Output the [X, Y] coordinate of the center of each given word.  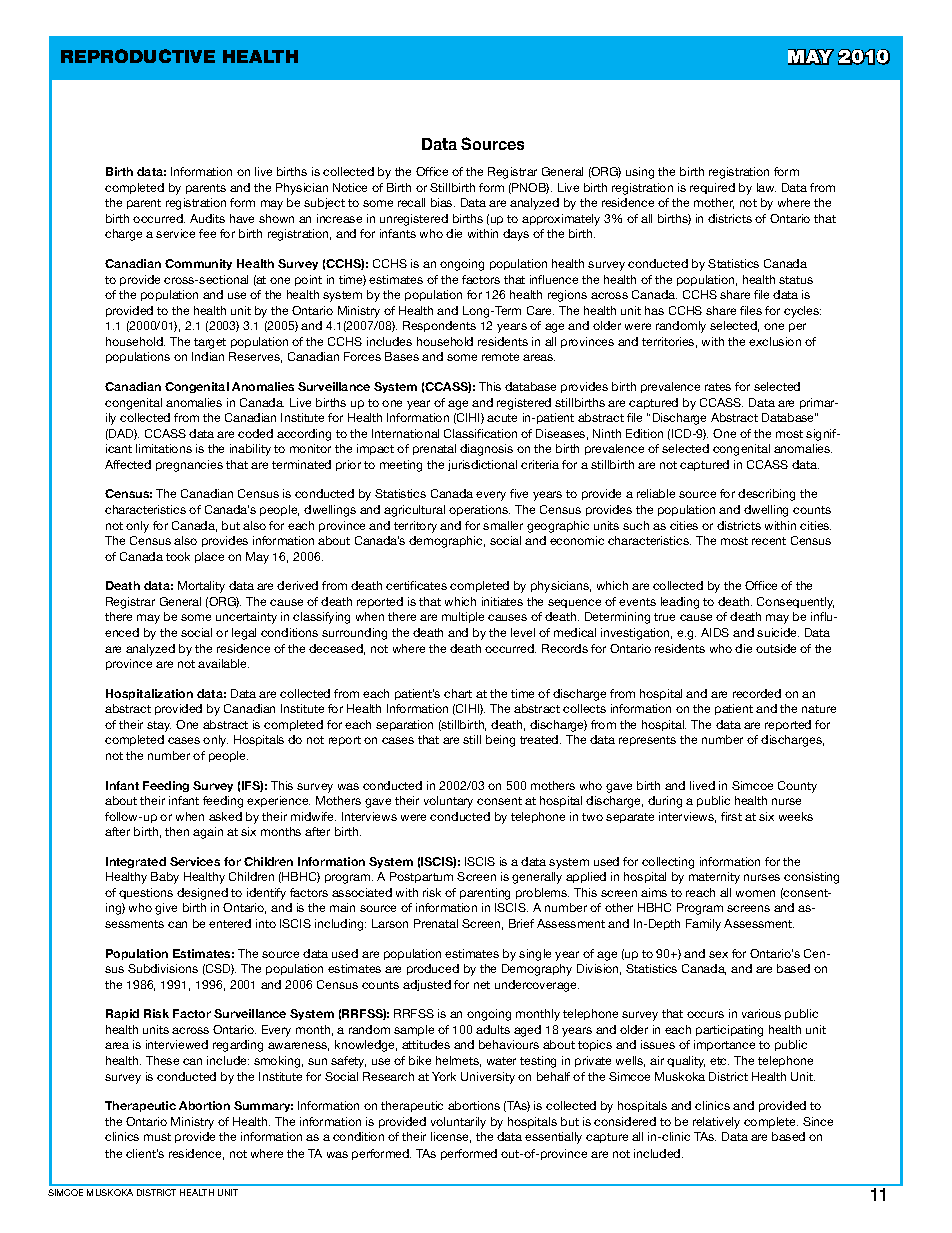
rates [718, 387]
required [712, 188]
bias [443, 202]
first [731, 816]
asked [225, 816]
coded [255, 433]
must [157, 1137]
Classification [480, 433]
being [500, 741]
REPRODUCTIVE [138, 56]
